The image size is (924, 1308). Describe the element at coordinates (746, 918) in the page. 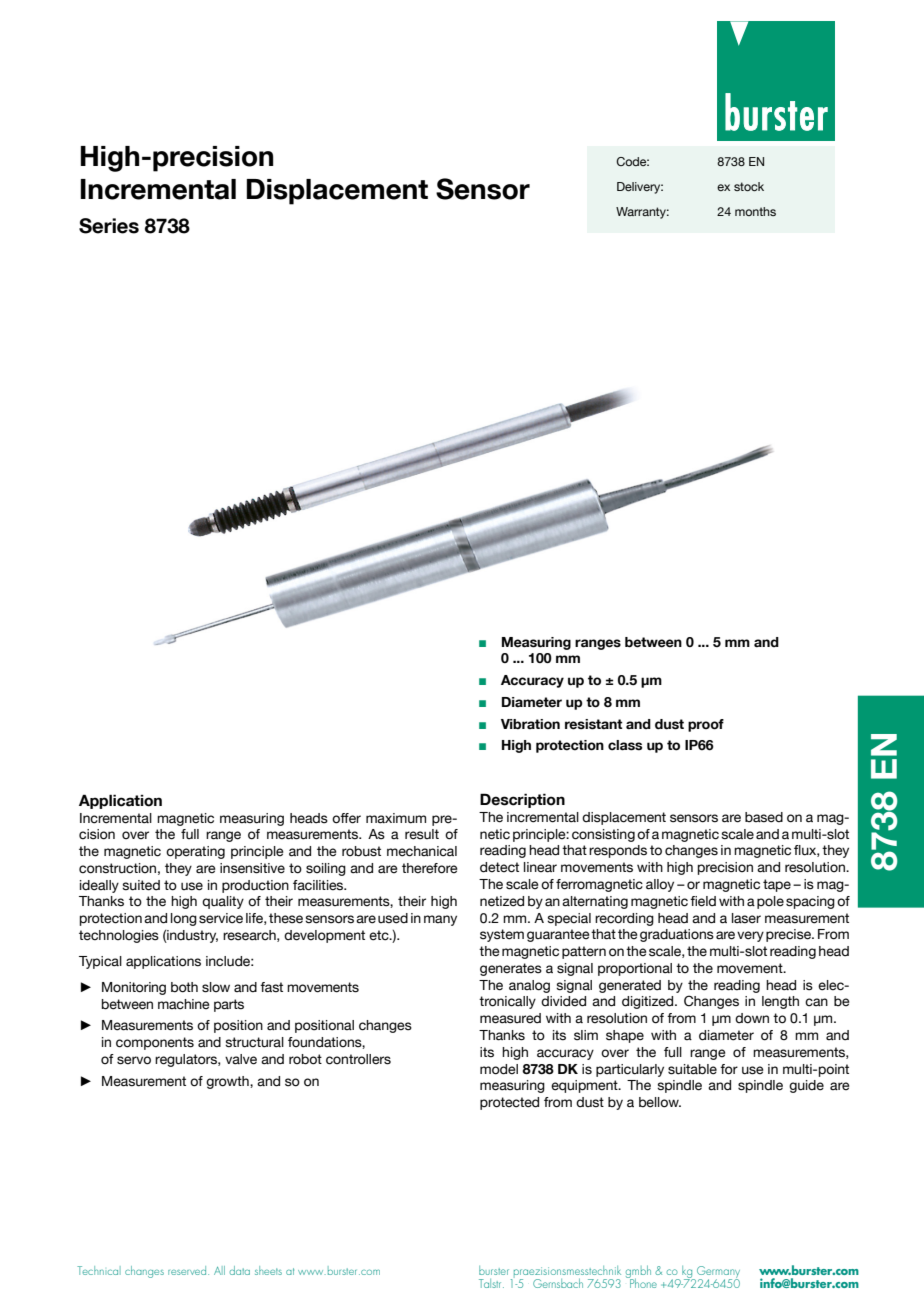

I see `laser` at that location.
